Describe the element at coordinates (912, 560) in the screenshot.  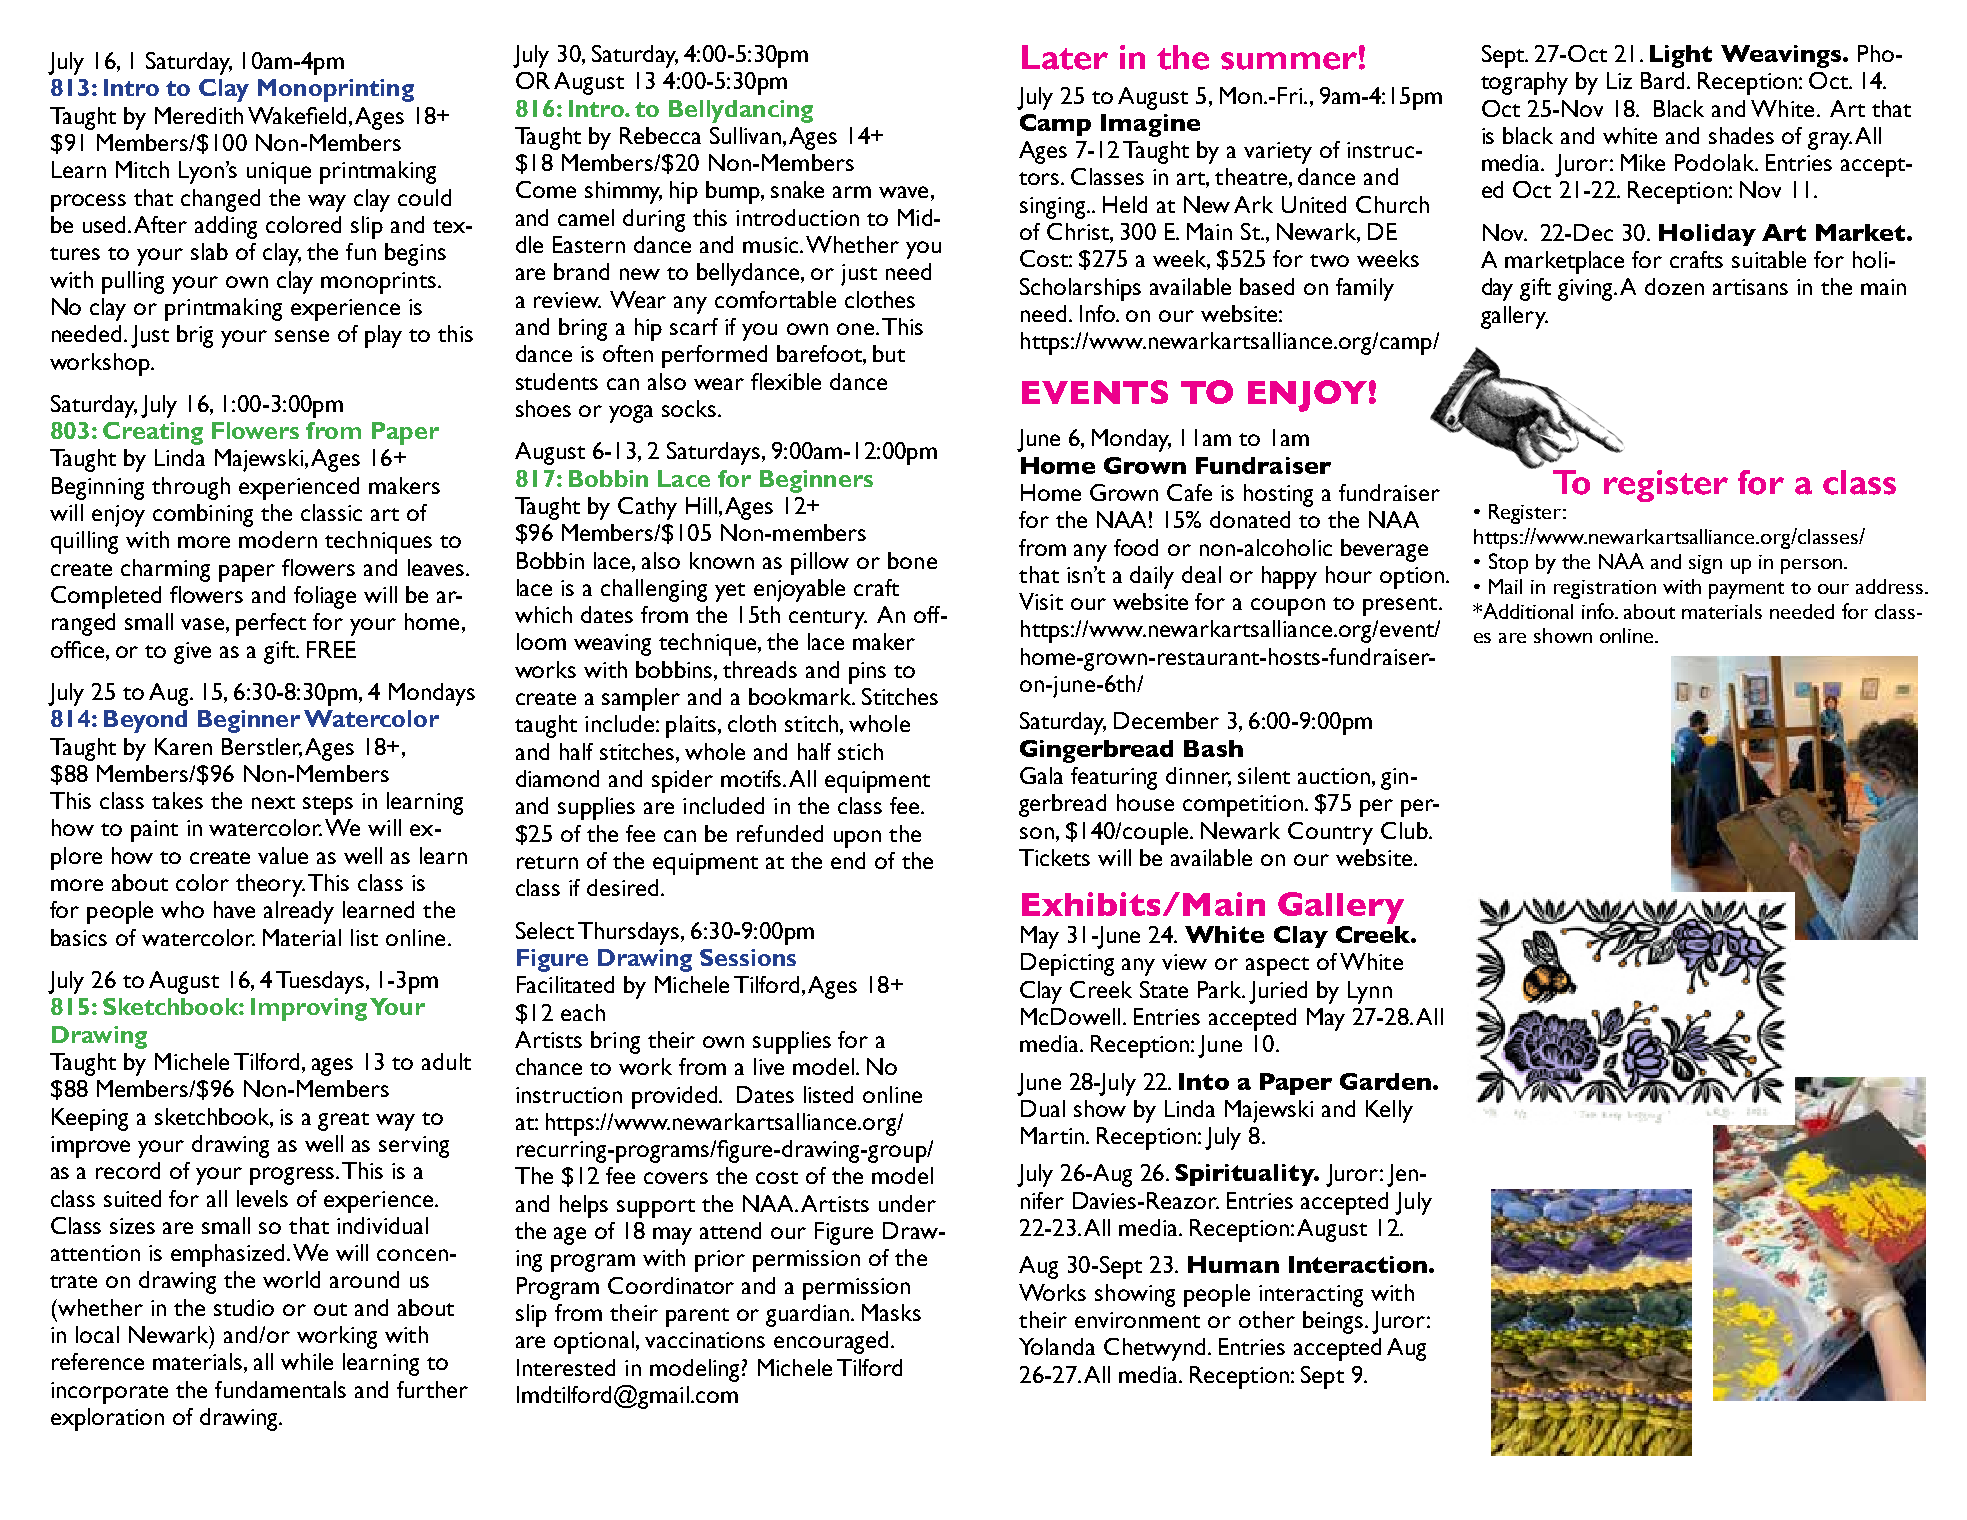
I see `bone` at that location.
